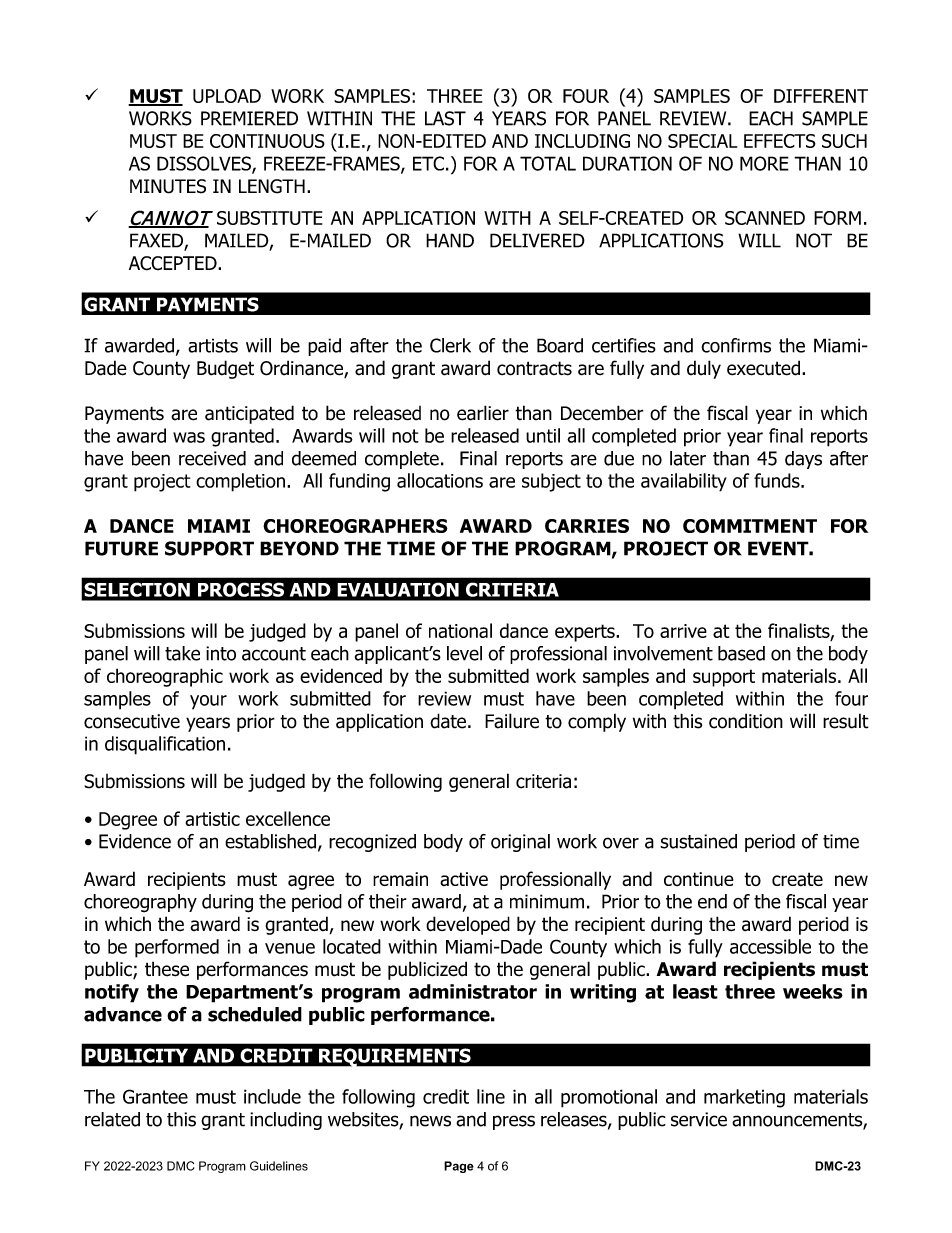 The image size is (952, 1233). Describe the element at coordinates (514, 1122) in the page. I see `press` at that location.
